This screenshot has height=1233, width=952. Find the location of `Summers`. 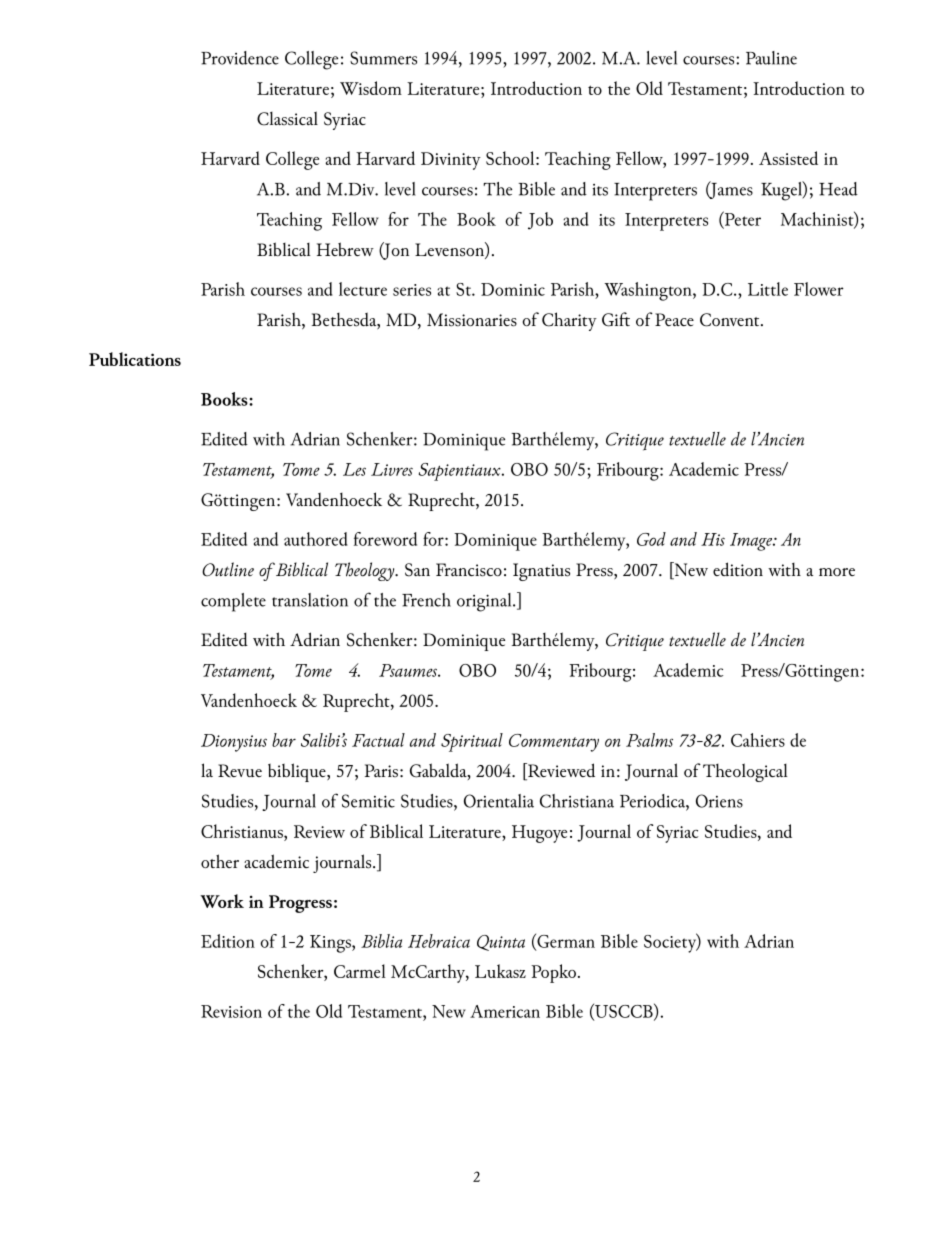

Summers is located at coordinates (383, 58).
